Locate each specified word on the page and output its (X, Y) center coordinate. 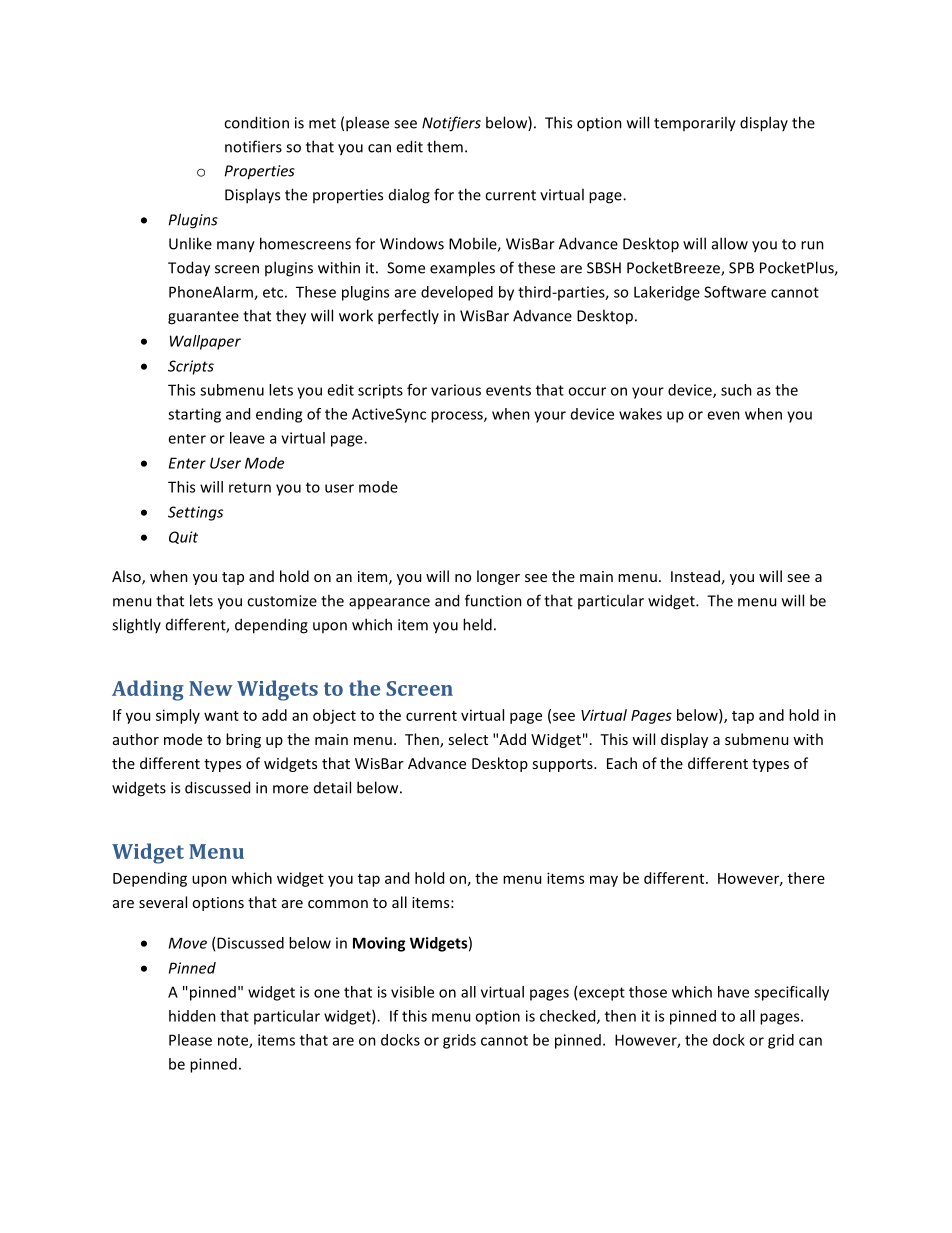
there (806, 878)
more (290, 789)
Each (622, 763)
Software (735, 292)
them (445, 146)
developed (457, 293)
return (250, 487)
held (477, 624)
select (468, 739)
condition (256, 122)
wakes (640, 414)
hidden (192, 1016)
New (211, 688)
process (458, 417)
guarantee (203, 318)
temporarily (695, 124)
